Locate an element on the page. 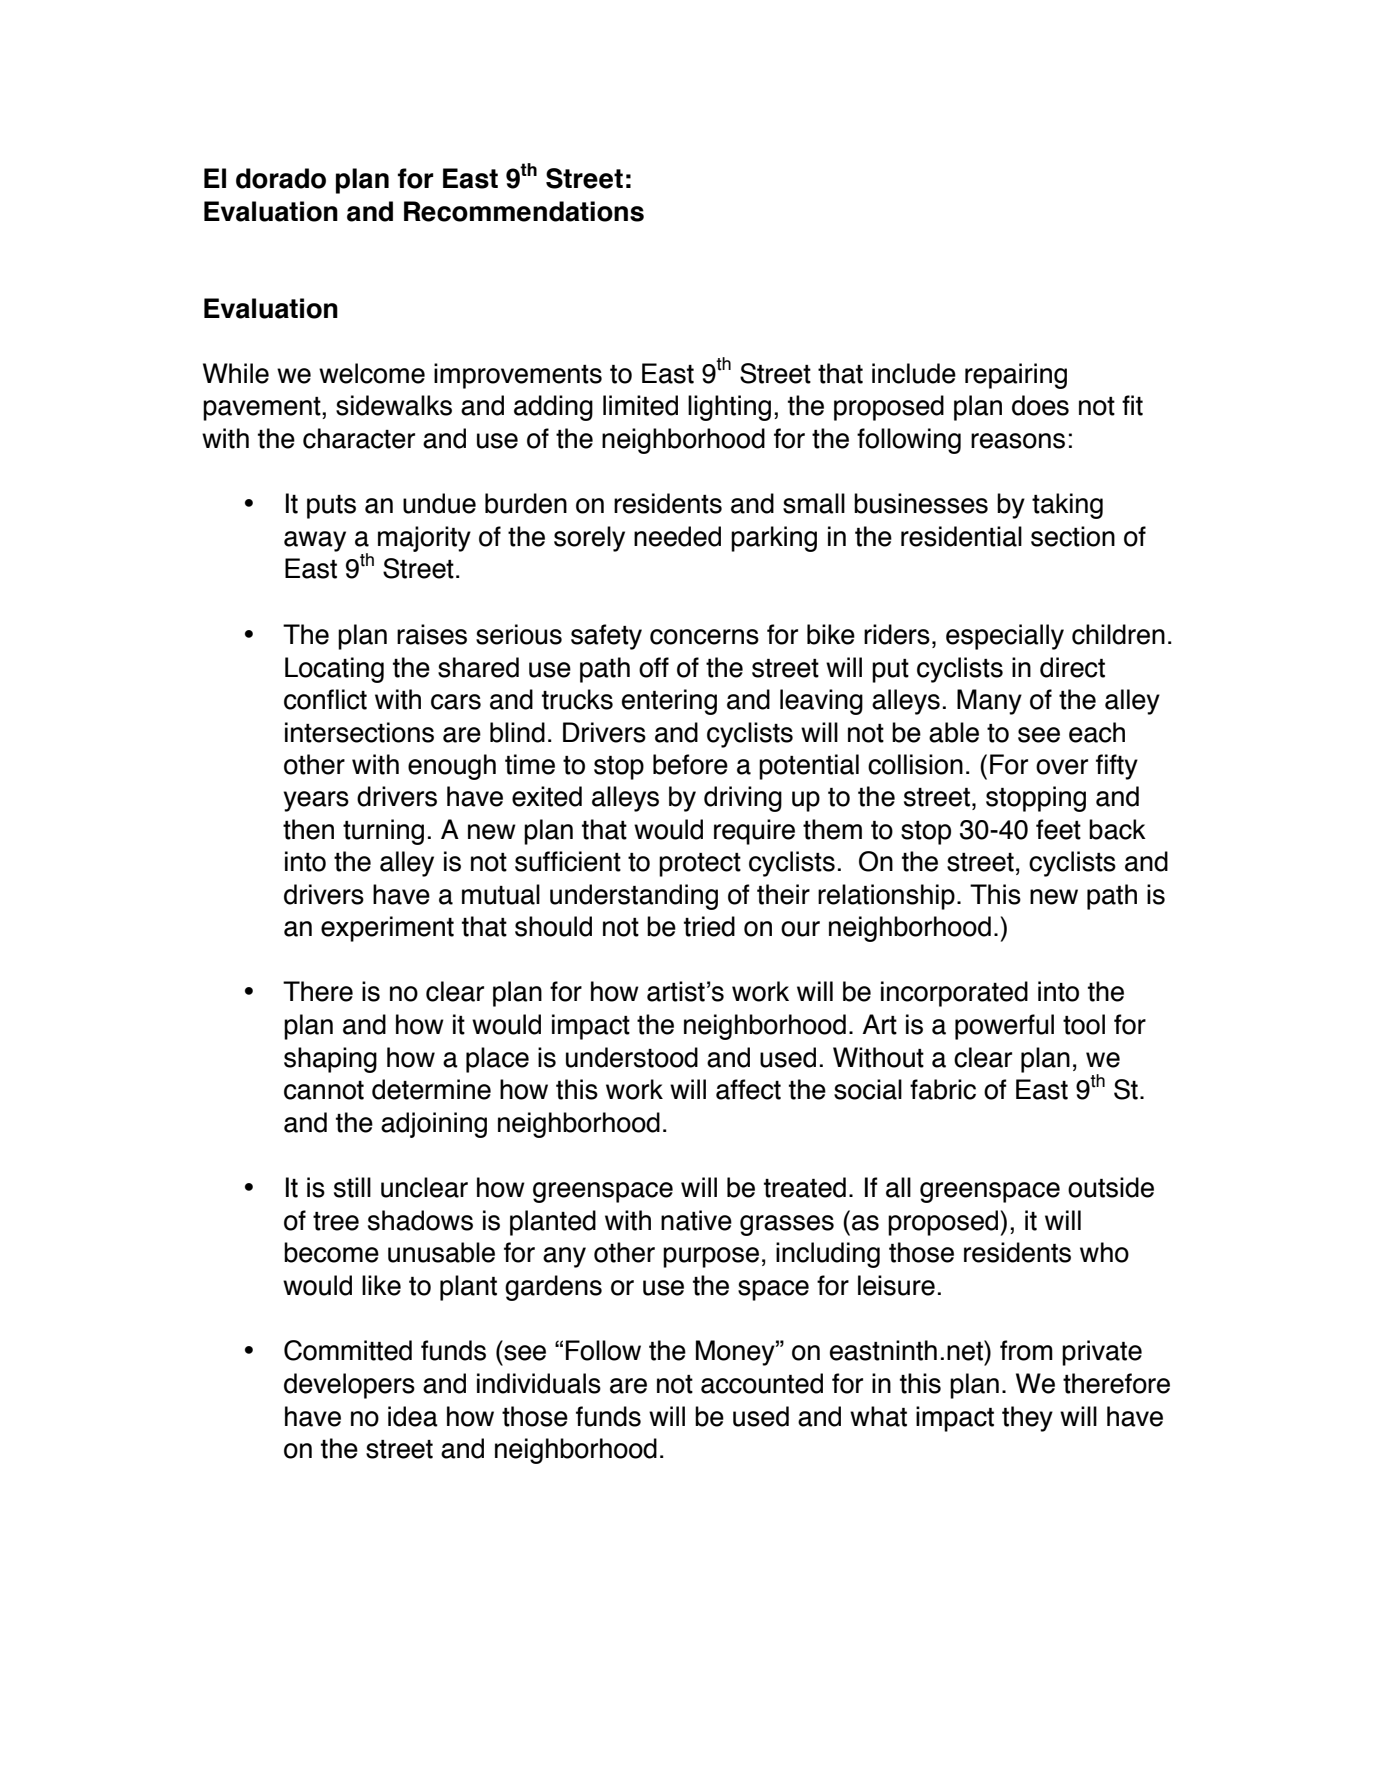  puts is located at coordinates (331, 507).
